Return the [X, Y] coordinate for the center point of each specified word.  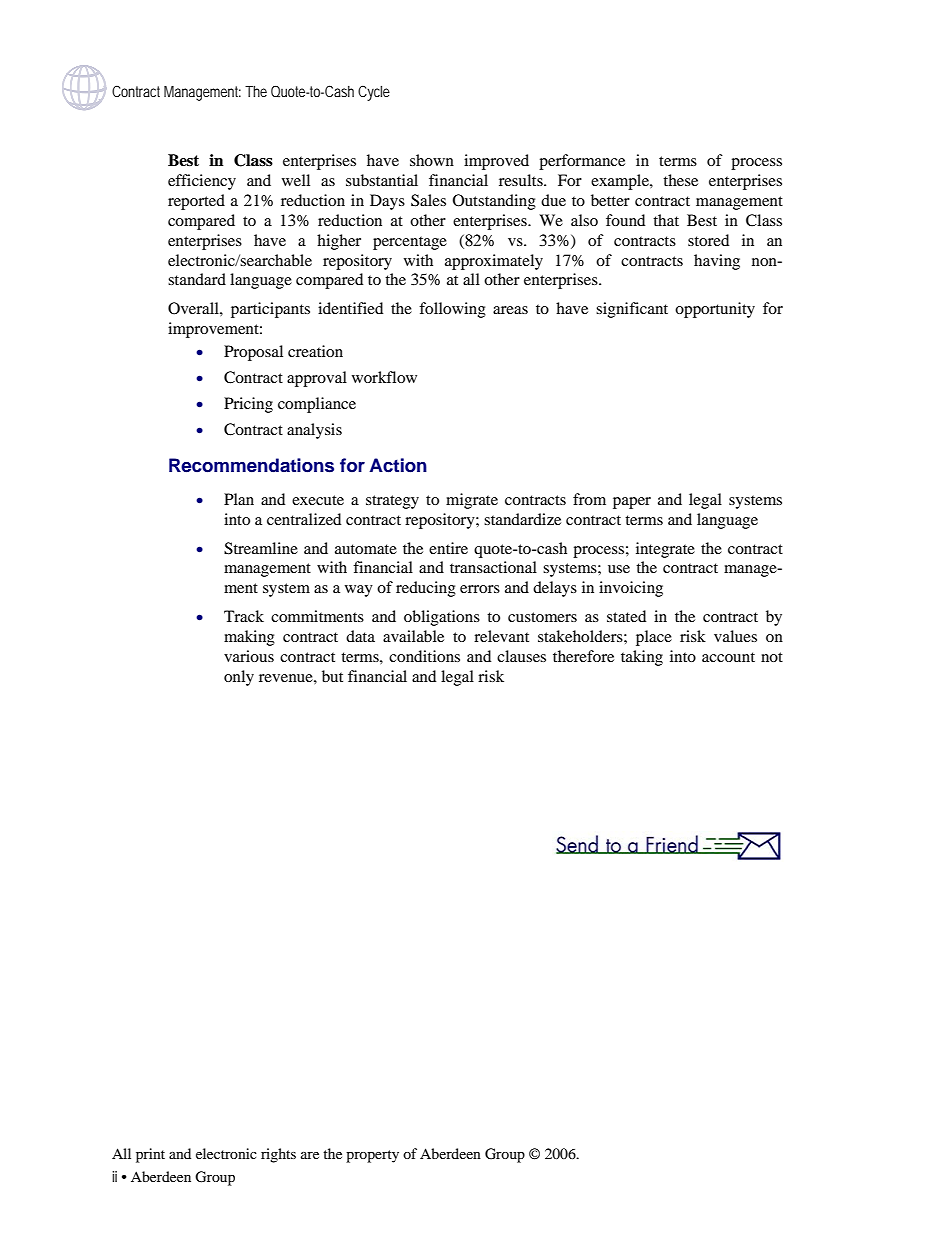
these [680, 180]
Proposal [253, 353]
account [728, 657]
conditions [424, 656]
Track [244, 616]
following [452, 310]
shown [432, 160]
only [239, 678]
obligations [442, 618]
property [372, 1156]
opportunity [715, 310]
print [150, 1155]
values [735, 636]
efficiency [202, 182]
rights [278, 1155]
